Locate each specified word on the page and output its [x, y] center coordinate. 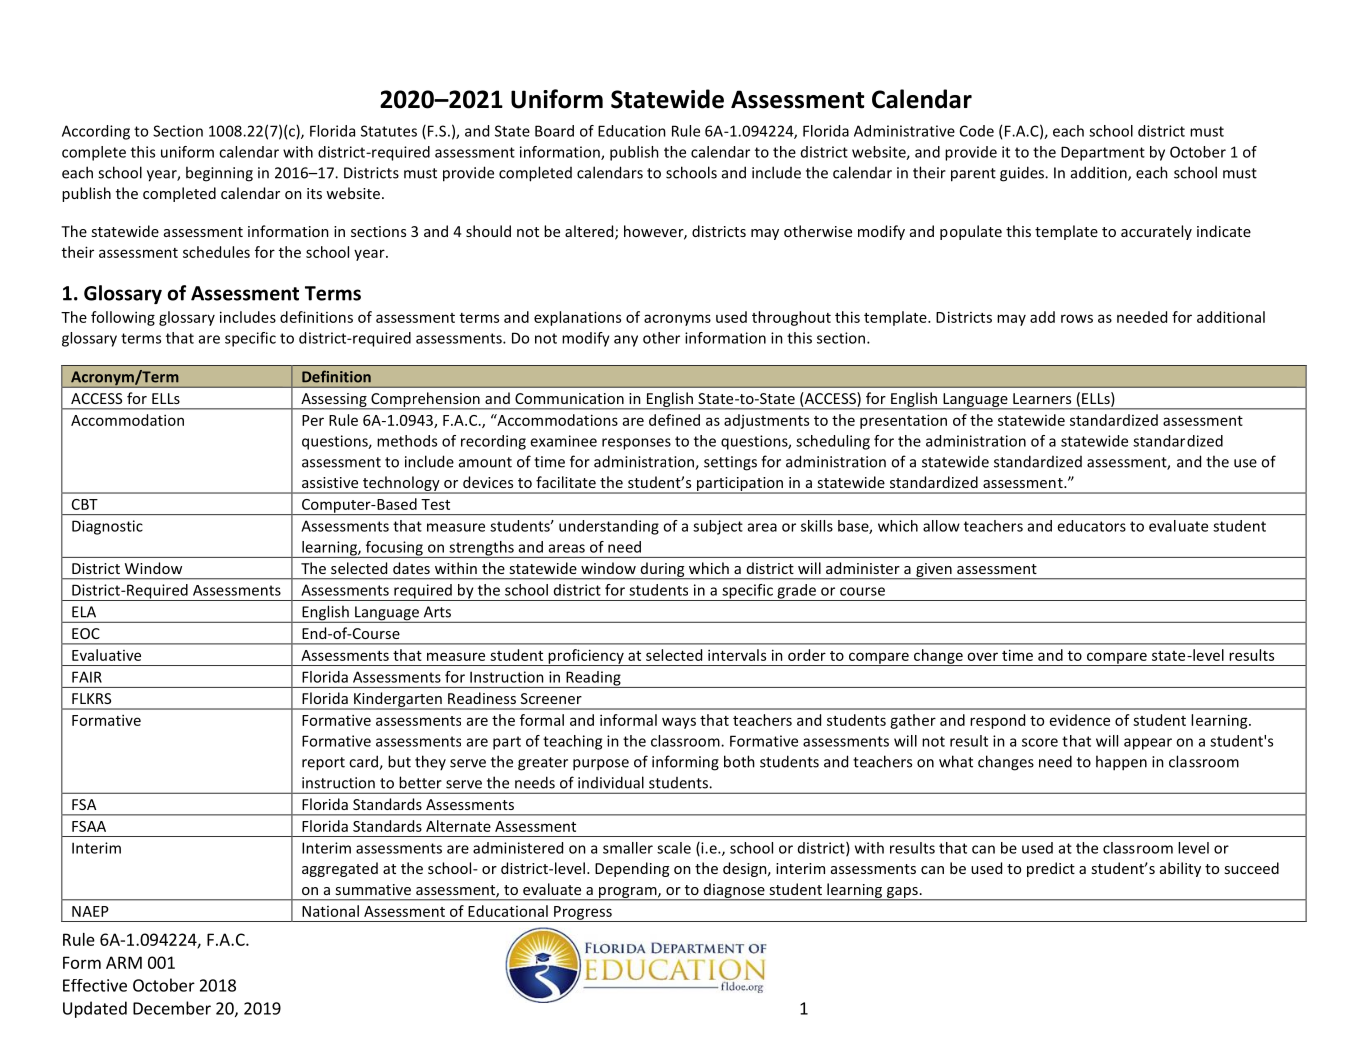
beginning [219, 174]
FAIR [87, 677]
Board [554, 131]
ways [679, 723]
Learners [1042, 398]
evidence [1080, 720]
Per [313, 420]
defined [674, 420]
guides [1023, 174]
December [172, 1008]
